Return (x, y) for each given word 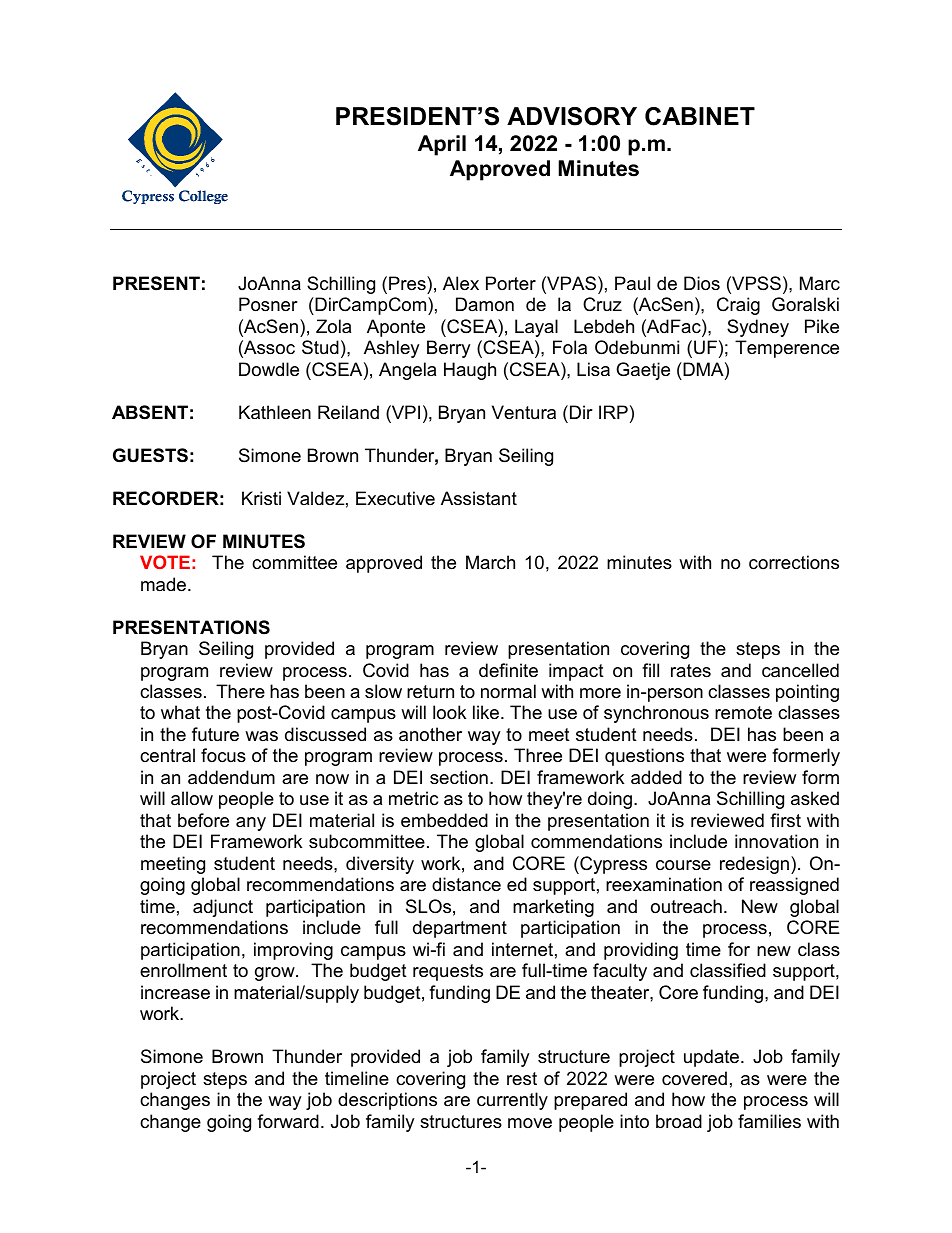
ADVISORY (572, 116)
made (163, 584)
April (442, 145)
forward (288, 1121)
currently (512, 1101)
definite (508, 670)
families (769, 1121)
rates (691, 670)
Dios (702, 283)
